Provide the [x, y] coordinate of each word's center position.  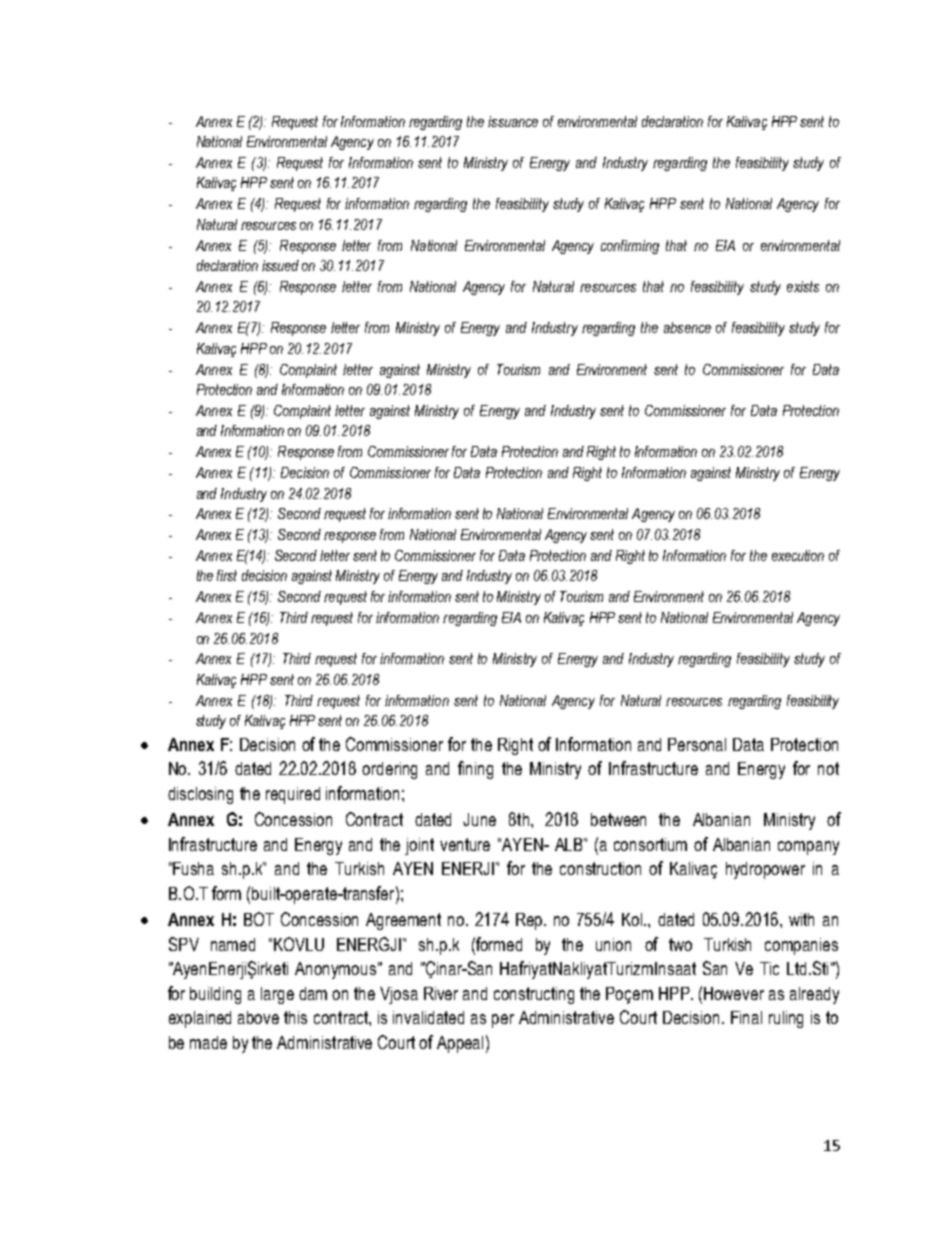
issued [280, 265]
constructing [534, 995]
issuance [513, 121]
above [258, 1017]
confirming [630, 247]
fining [475, 770]
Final [746, 1017]
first [227, 575]
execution [798, 555]
